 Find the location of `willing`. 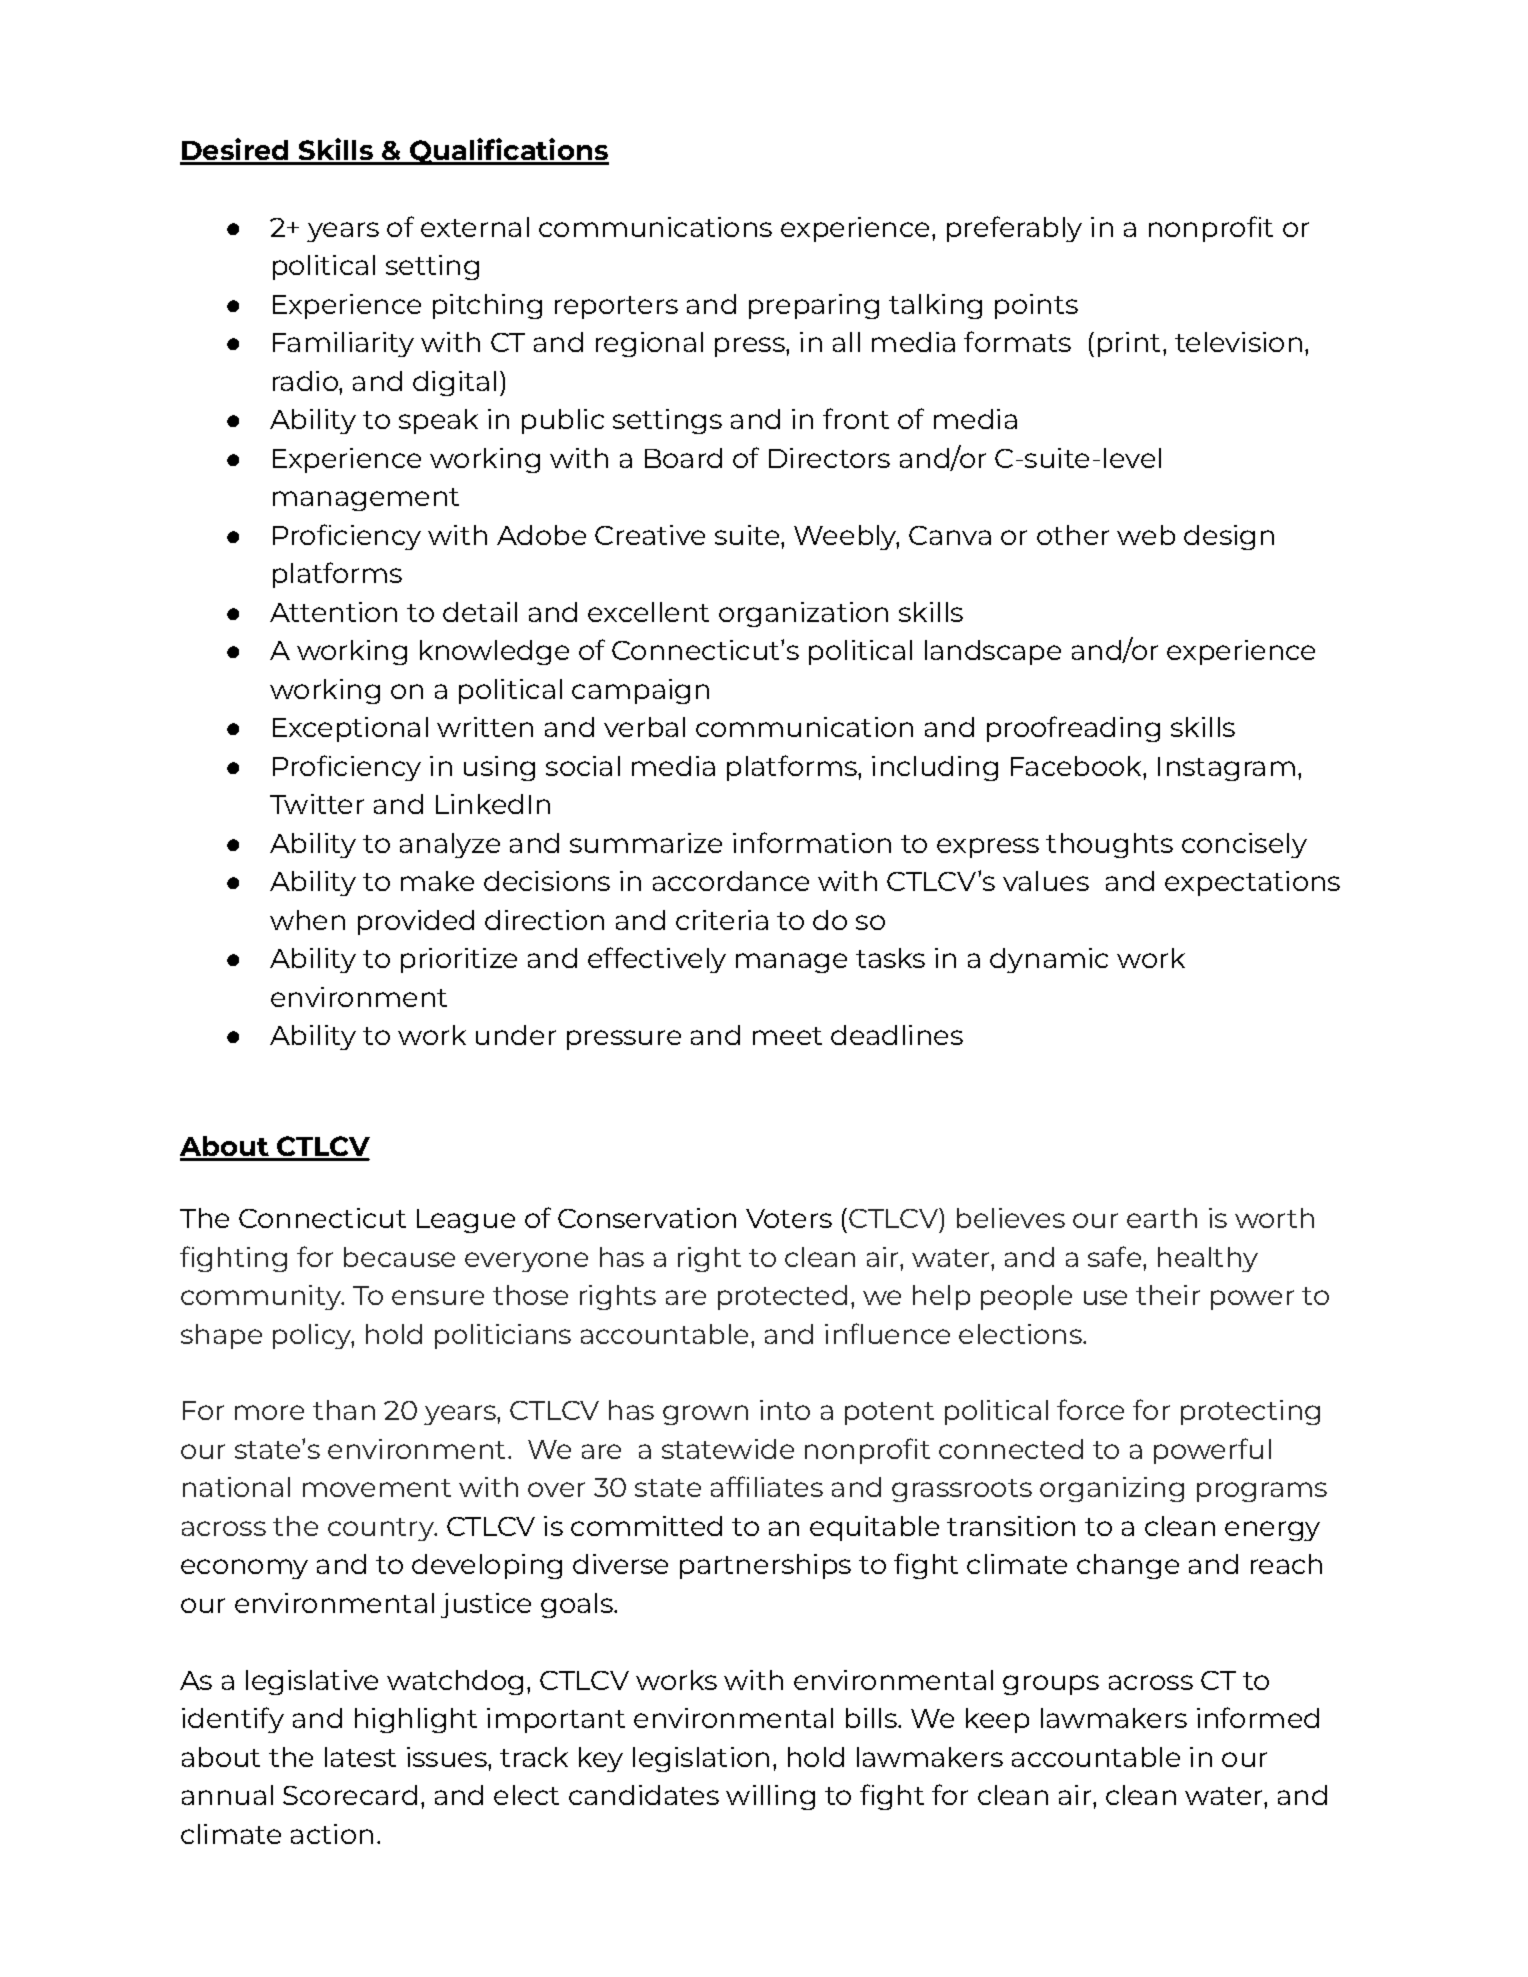

willing is located at coordinates (770, 1797).
